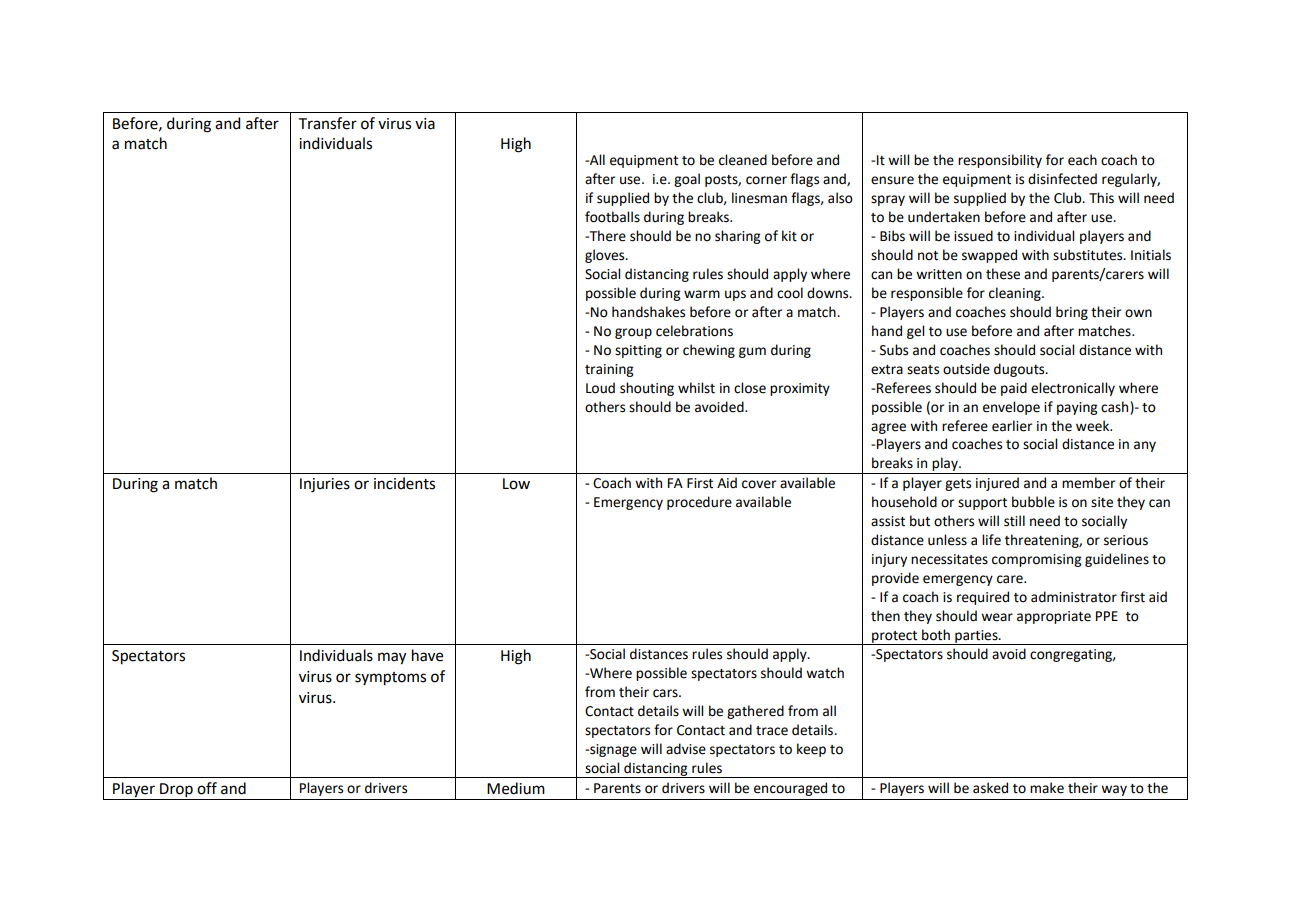  What do you see at coordinates (1054, 617) in the page?
I see `appropriate` at bounding box center [1054, 617].
